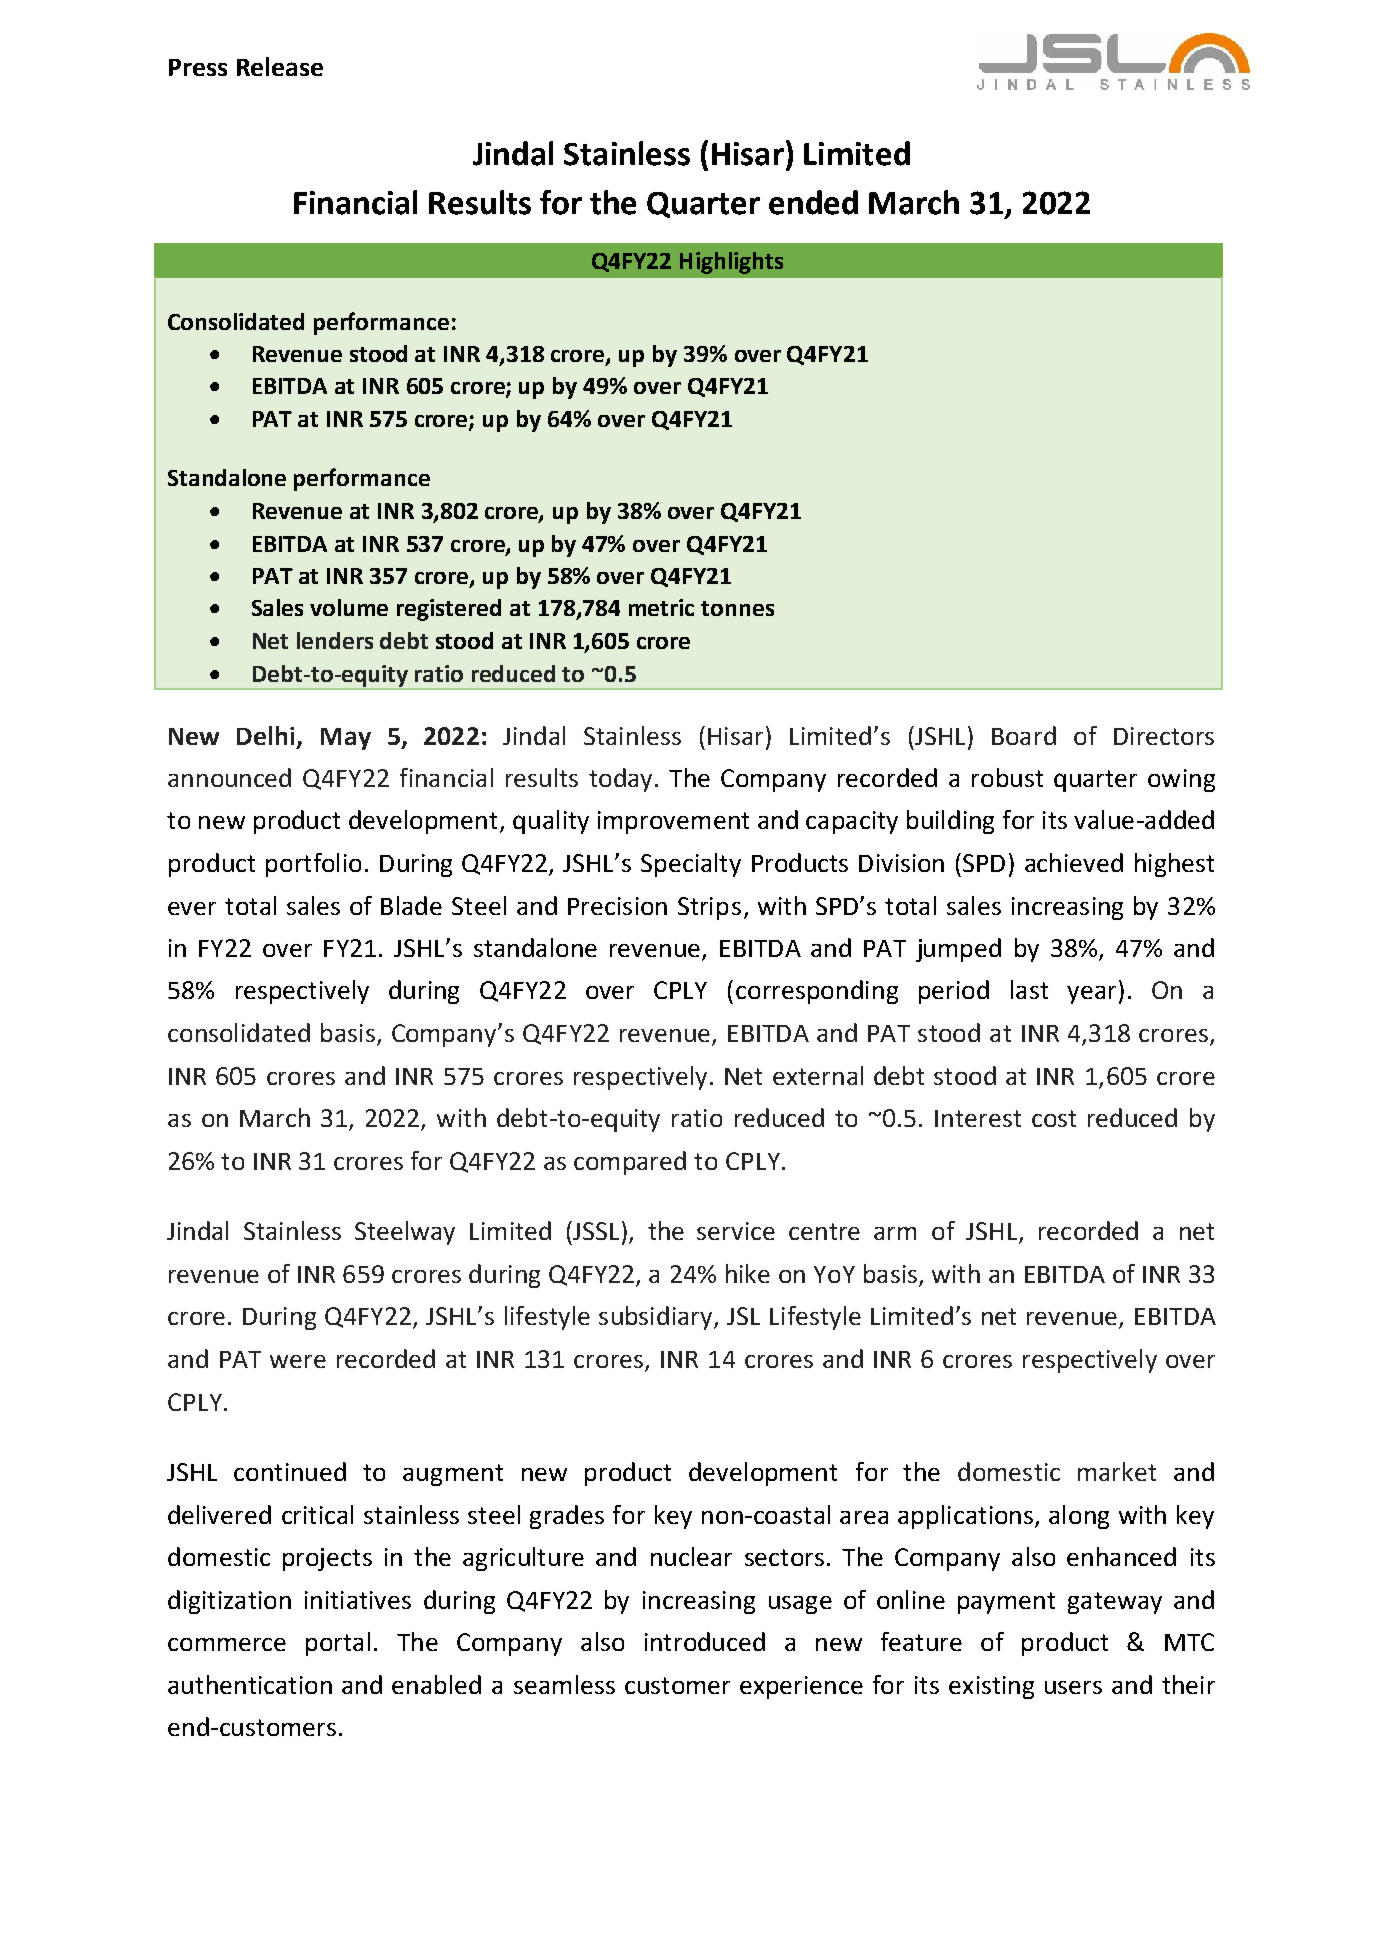 This document has width=1383, height=1956. I want to click on ended, so click(813, 202).
